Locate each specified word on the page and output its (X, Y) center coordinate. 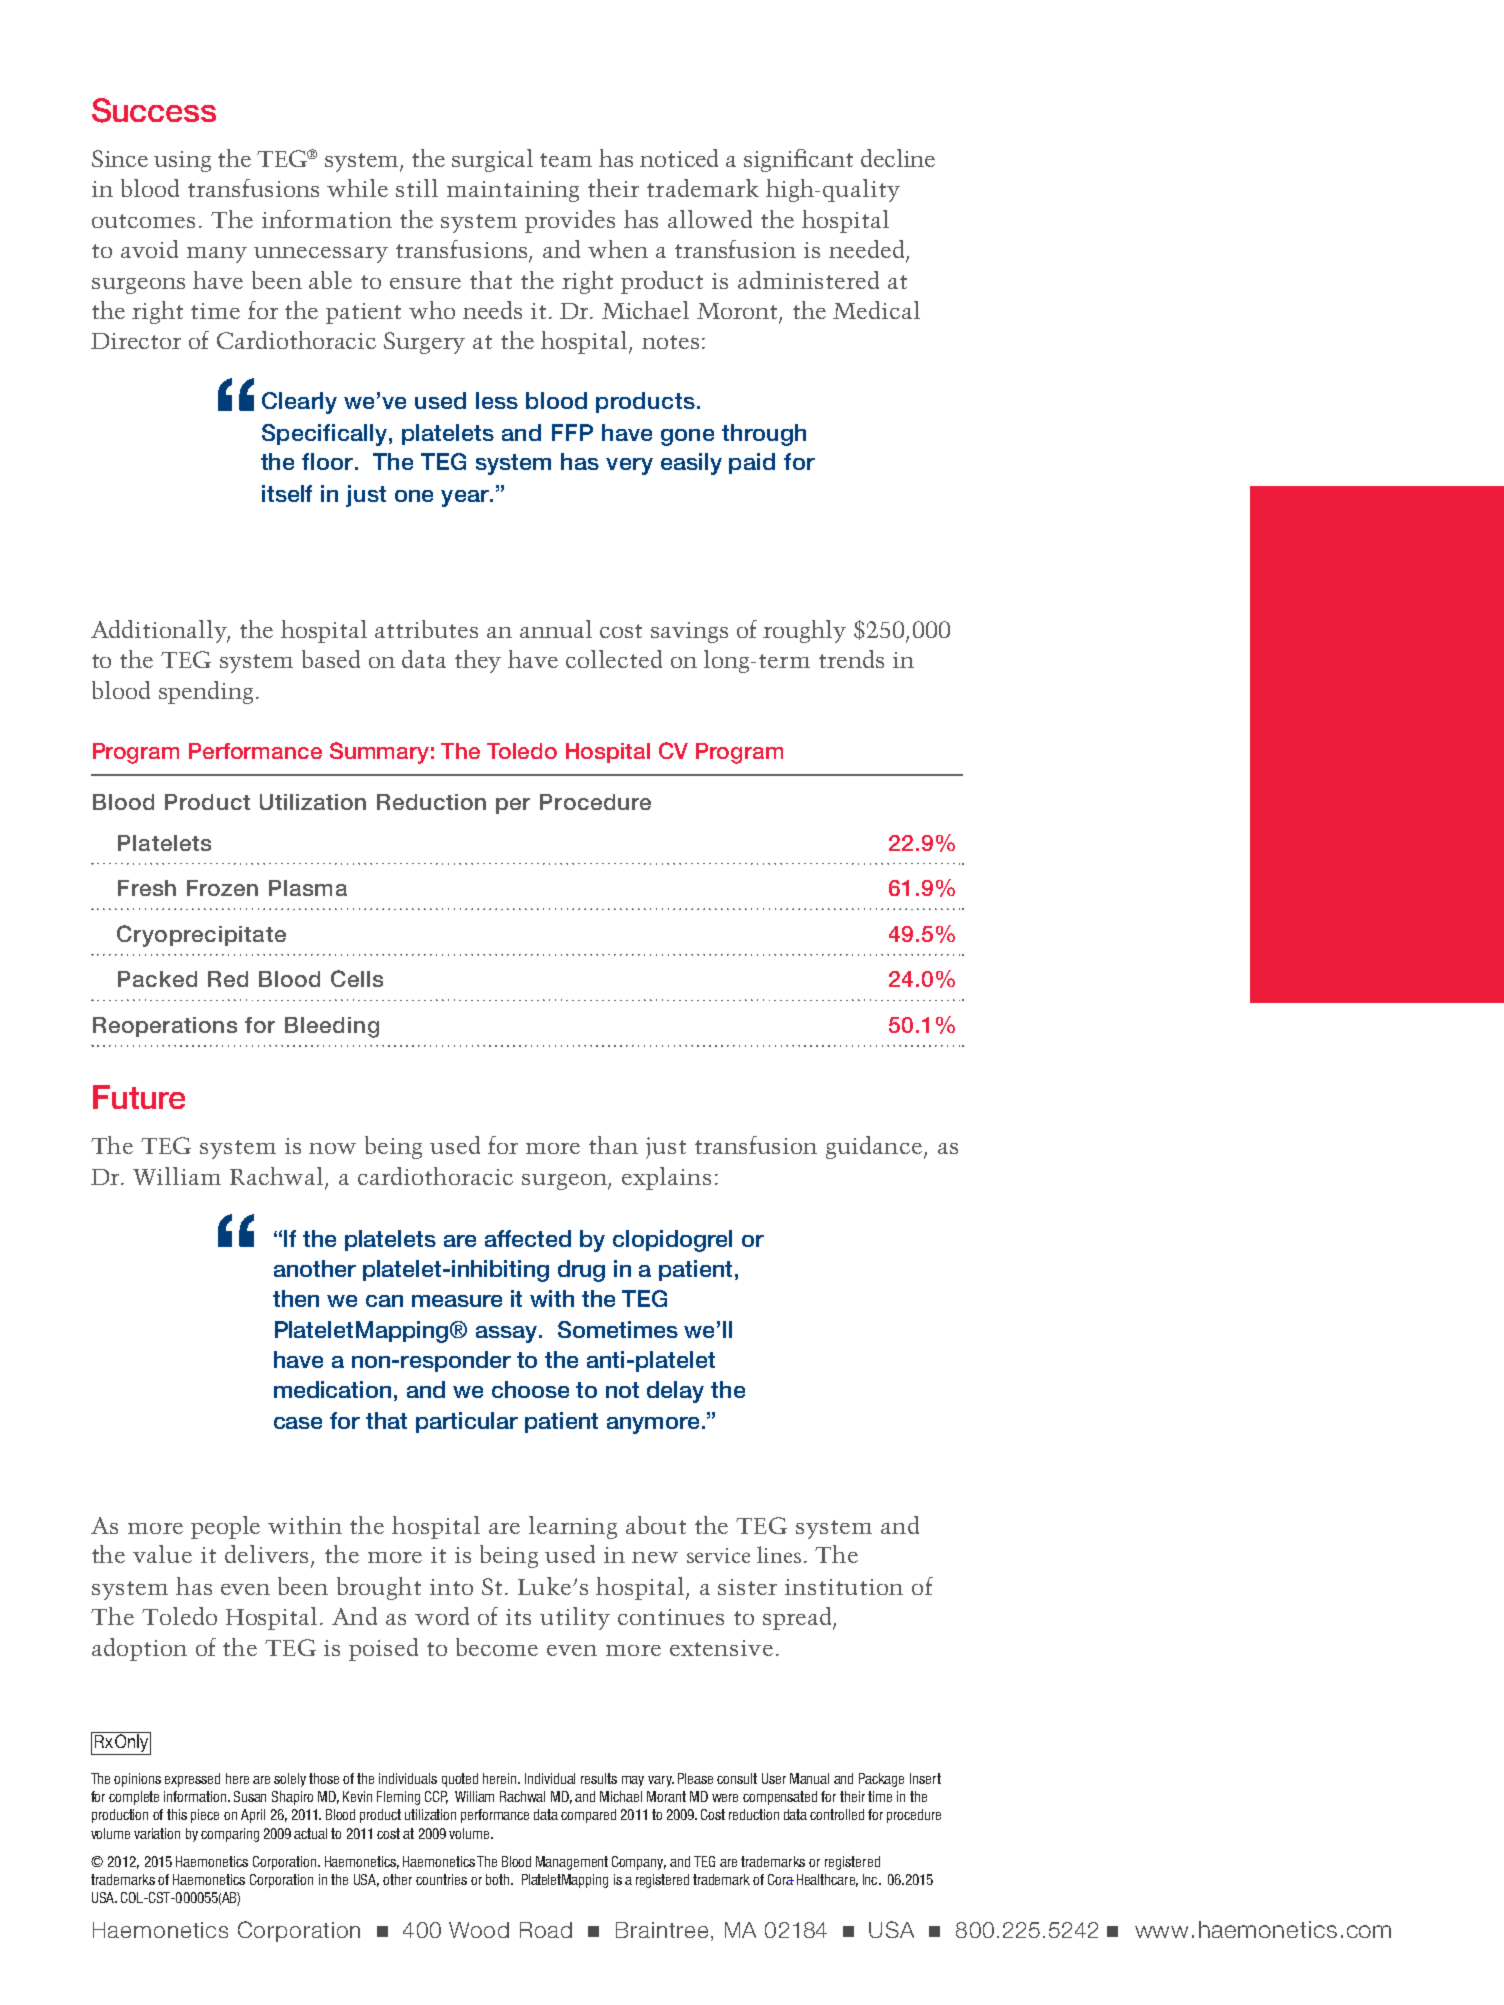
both (499, 1879)
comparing (230, 1835)
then (296, 1298)
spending (208, 692)
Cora (781, 1879)
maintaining (513, 191)
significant (798, 160)
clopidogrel (672, 1241)
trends (851, 659)
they (478, 661)
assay (508, 1334)
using (182, 161)
